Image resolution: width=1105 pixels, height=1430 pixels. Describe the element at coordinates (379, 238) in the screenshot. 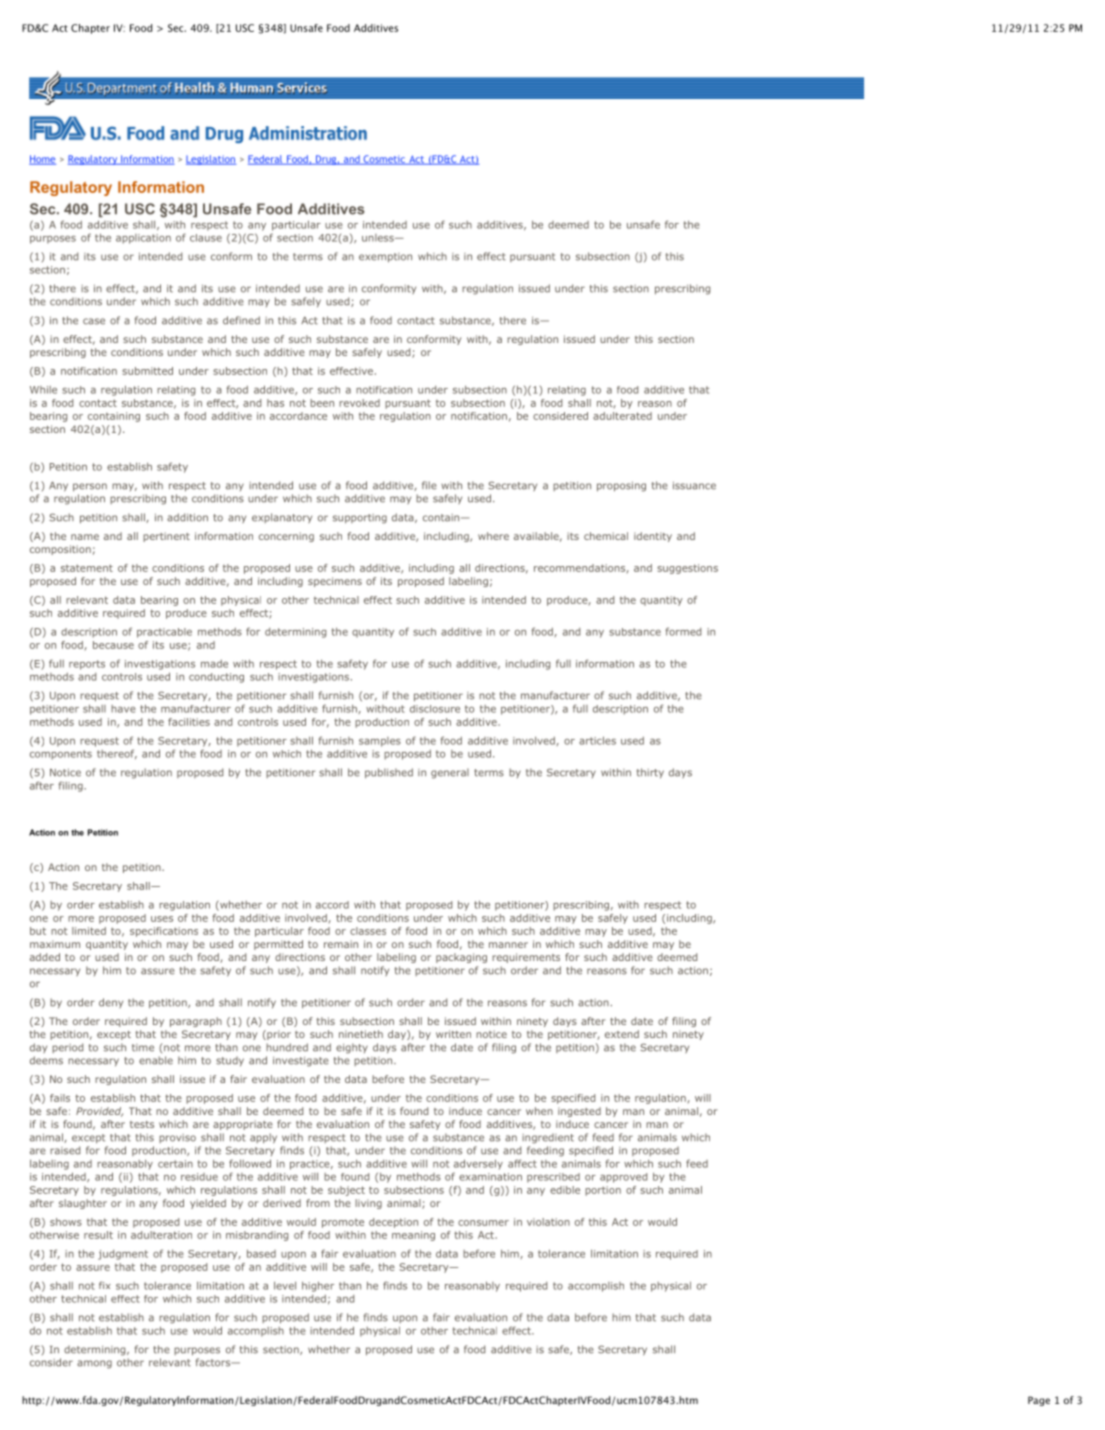

I see `unless` at that location.
